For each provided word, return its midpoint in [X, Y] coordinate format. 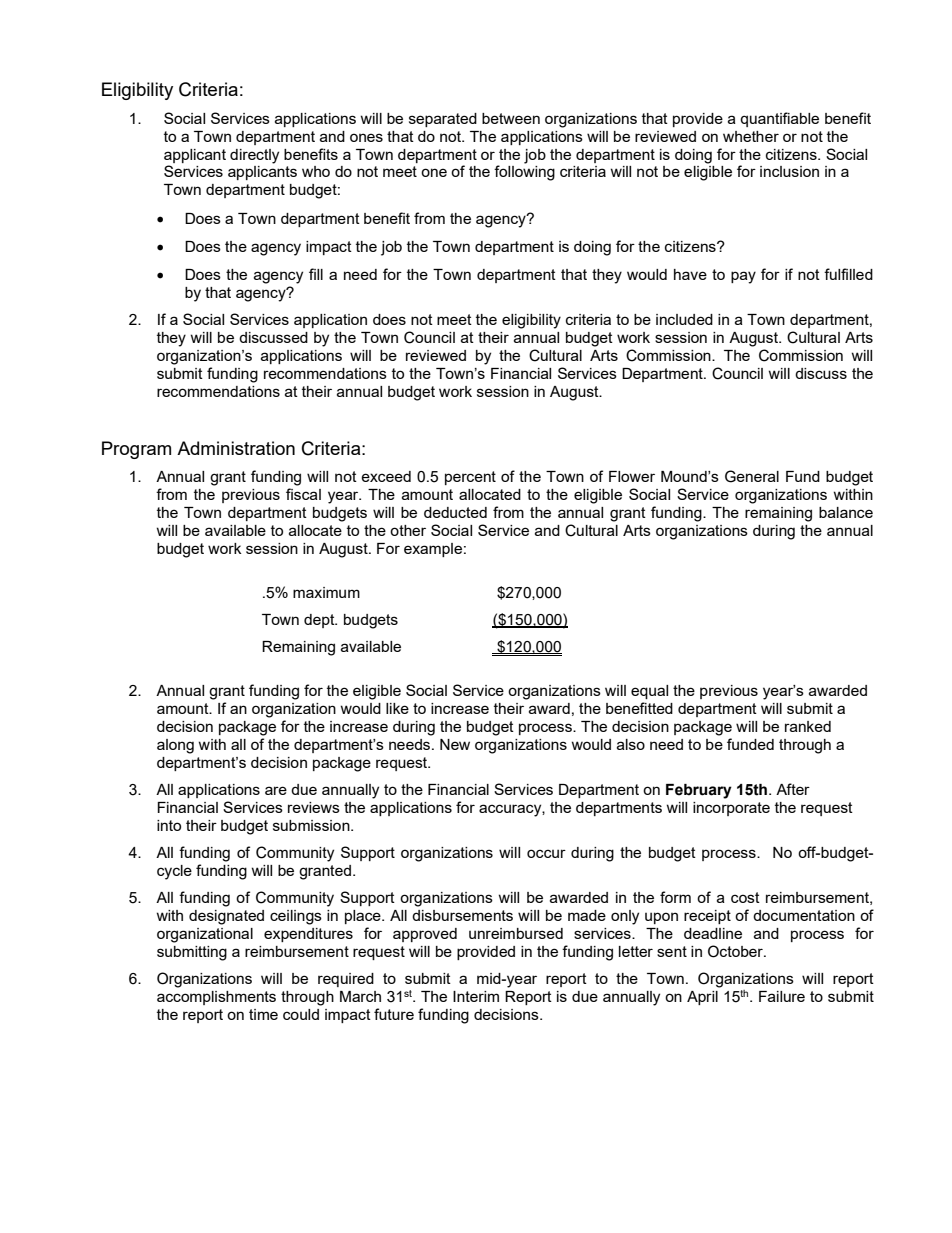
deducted [455, 512]
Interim [476, 996]
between [511, 118]
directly [254, 156]
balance [846, 512]
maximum [326, 592]
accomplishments [216, 998]
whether [751, 136]
